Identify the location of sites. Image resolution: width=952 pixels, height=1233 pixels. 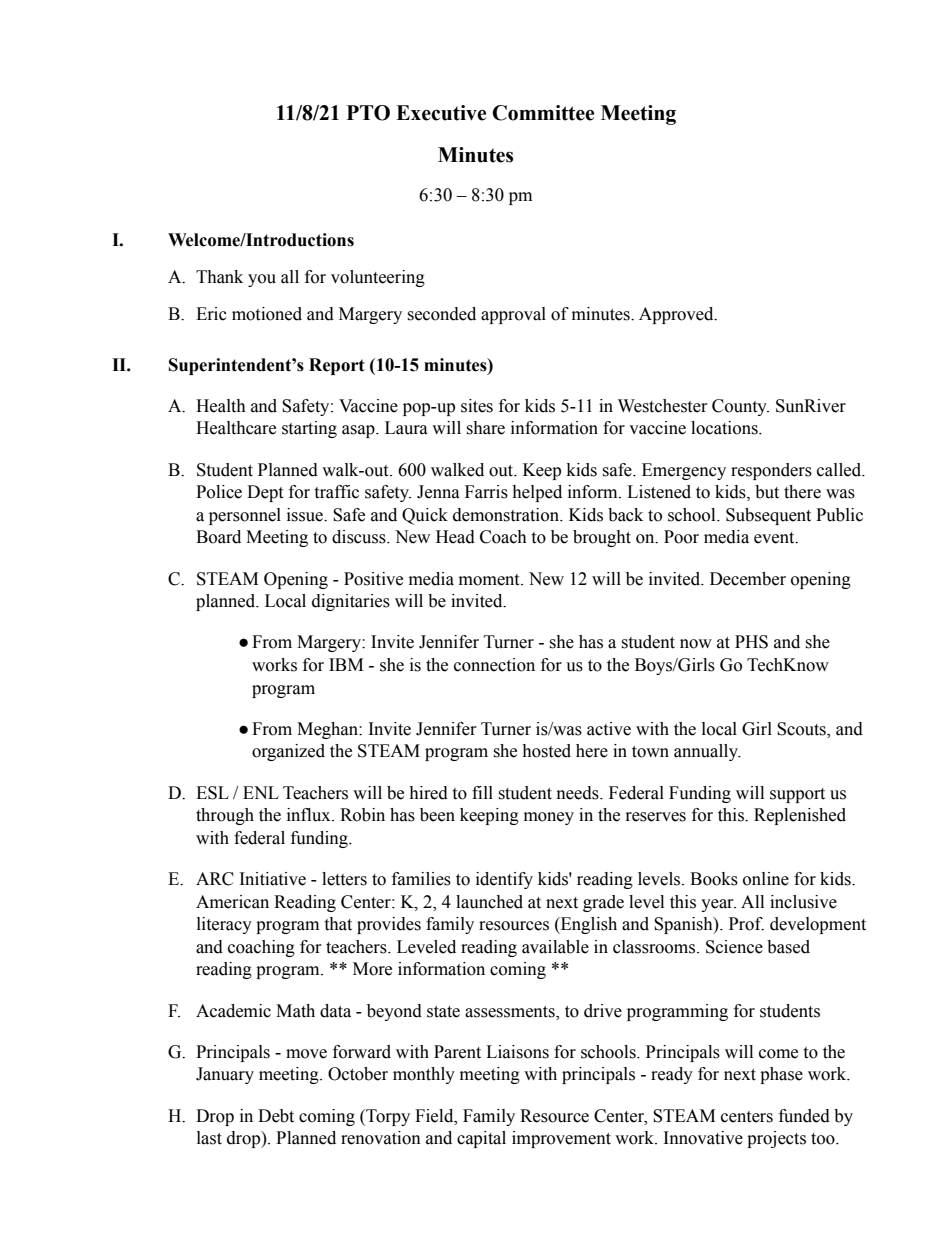
(477, 406).
